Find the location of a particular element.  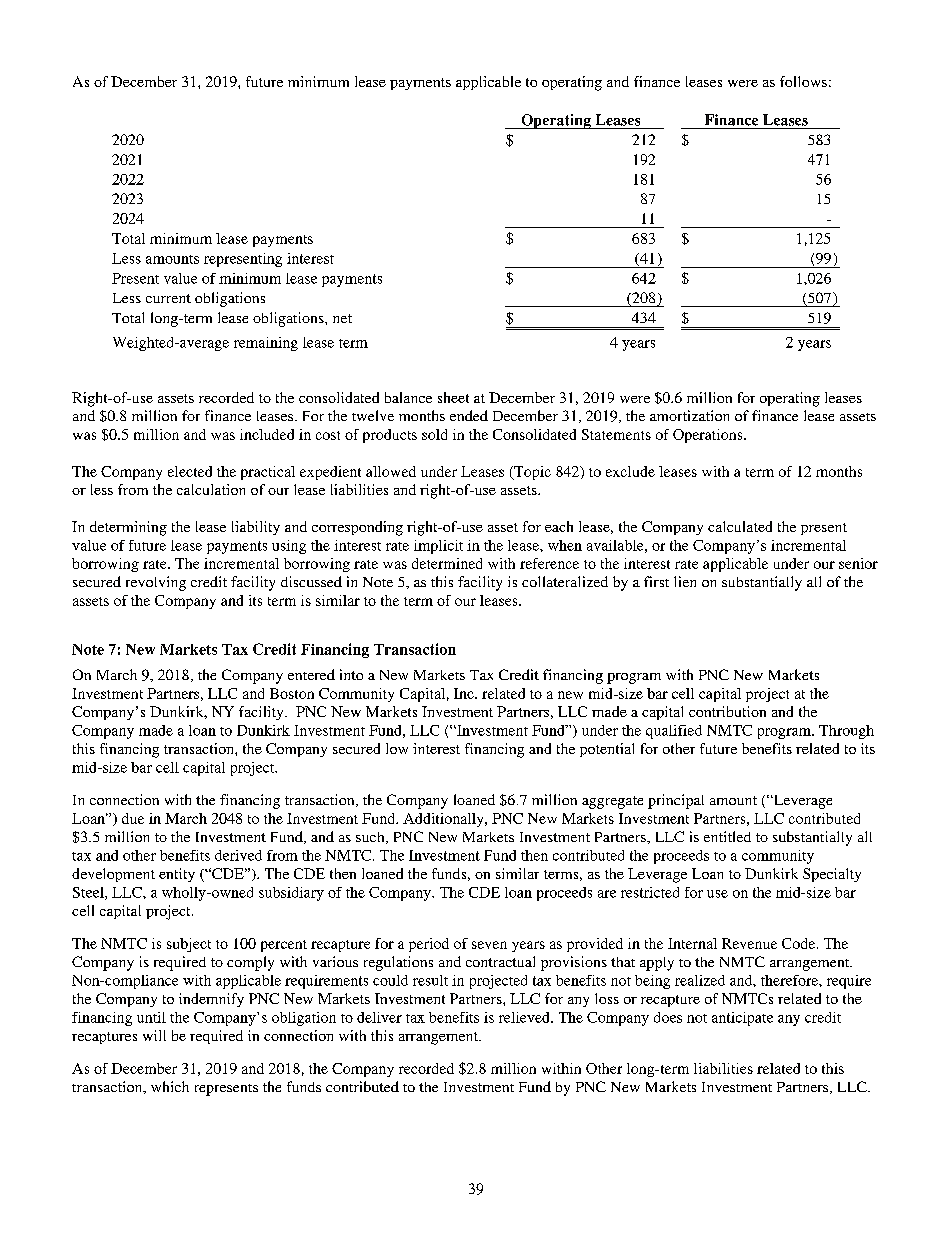

current is located at coordinates (168, 298).
